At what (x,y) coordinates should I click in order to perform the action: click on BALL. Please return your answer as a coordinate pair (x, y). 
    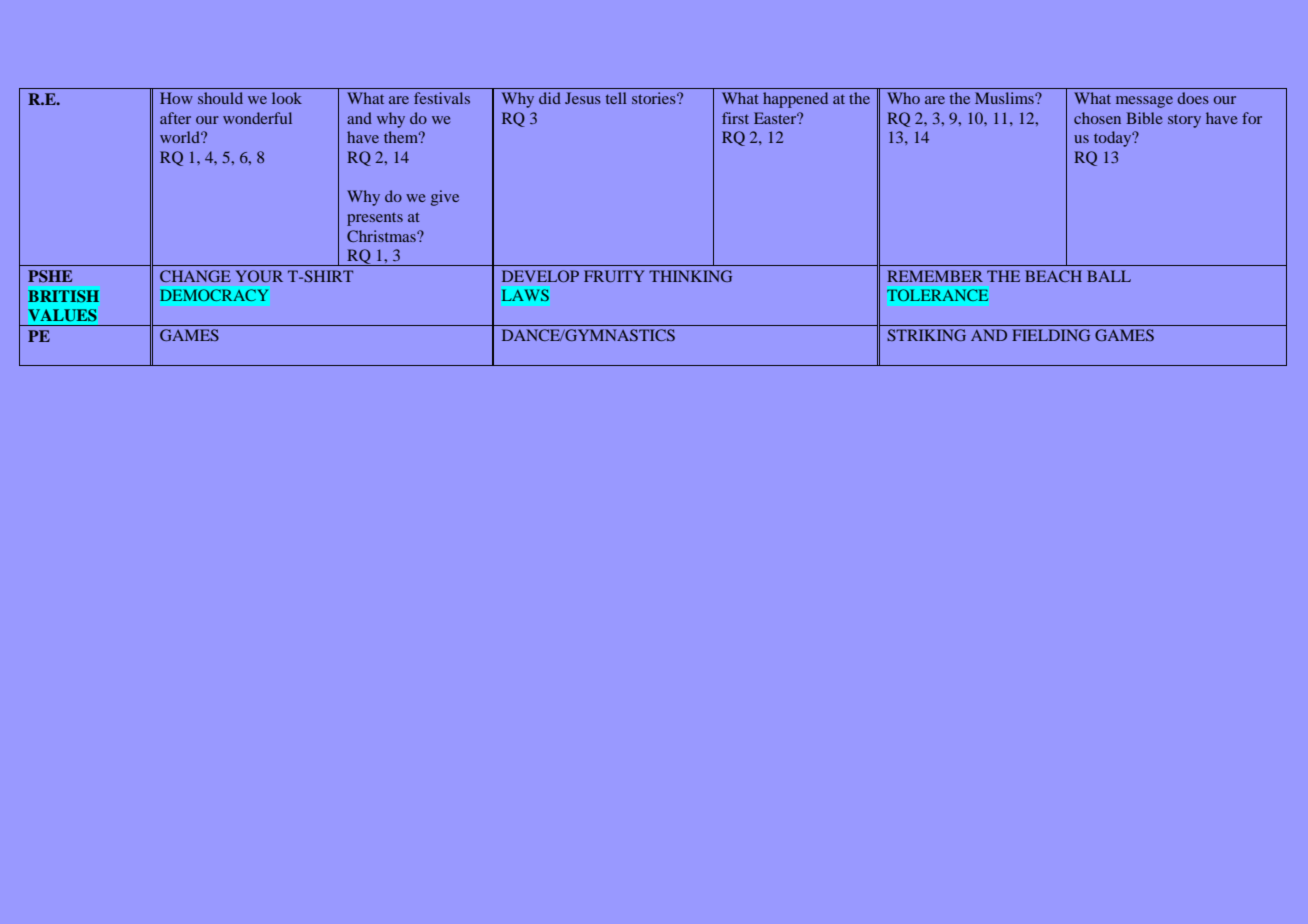
    Looking at the image, I should click on (1109, 276).
